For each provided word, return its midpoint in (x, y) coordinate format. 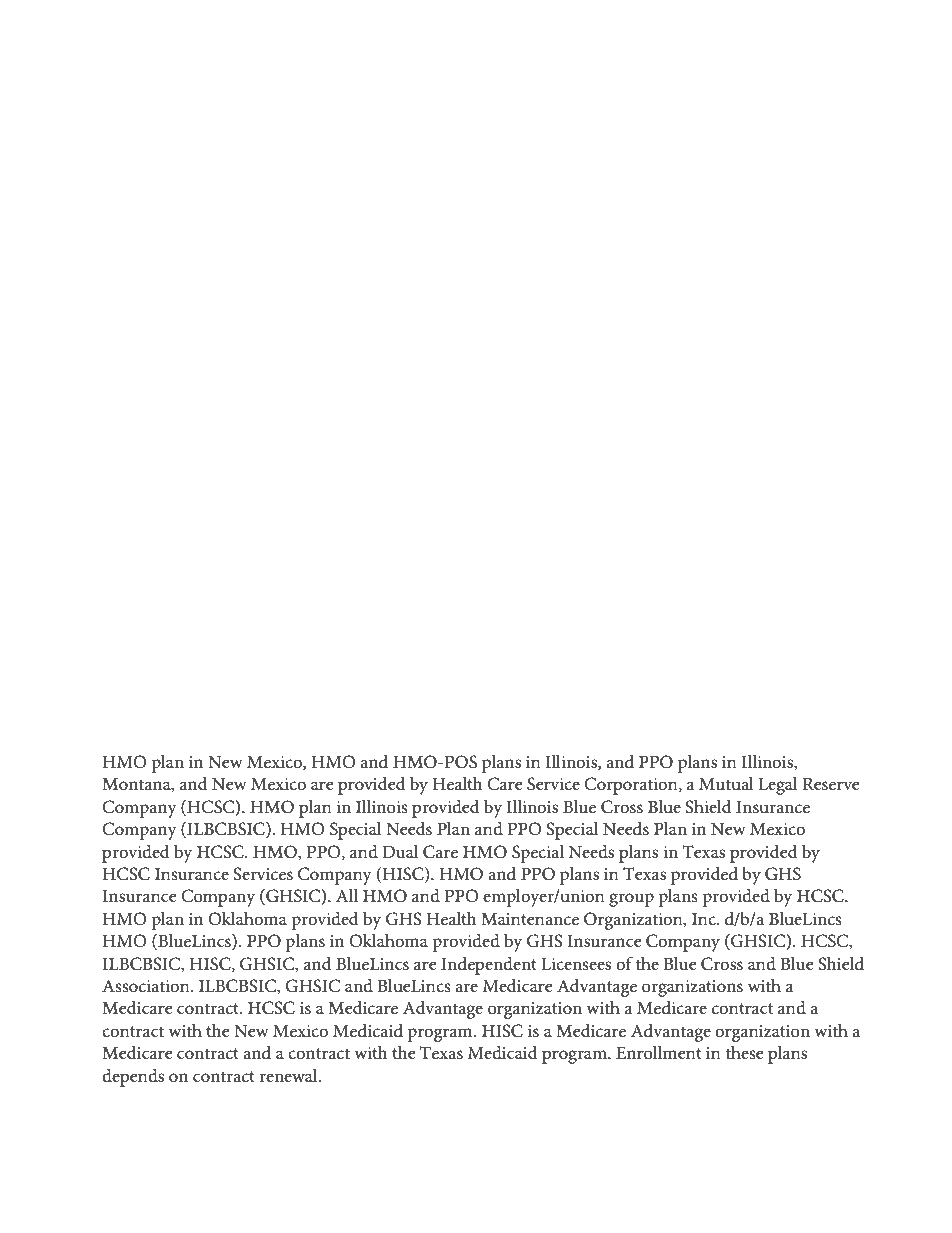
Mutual (726, 783)
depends (133, 1078)
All (347, 895)
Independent (489, 966)
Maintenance (530, 919)
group (631, 900)
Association (147, 986)
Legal (778, 786)
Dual (400, 851)
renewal (289, 1075)
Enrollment (659, 1052)
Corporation (632, 786)
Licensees (576, 964)
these (745, 1052)
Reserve (831, 784)
